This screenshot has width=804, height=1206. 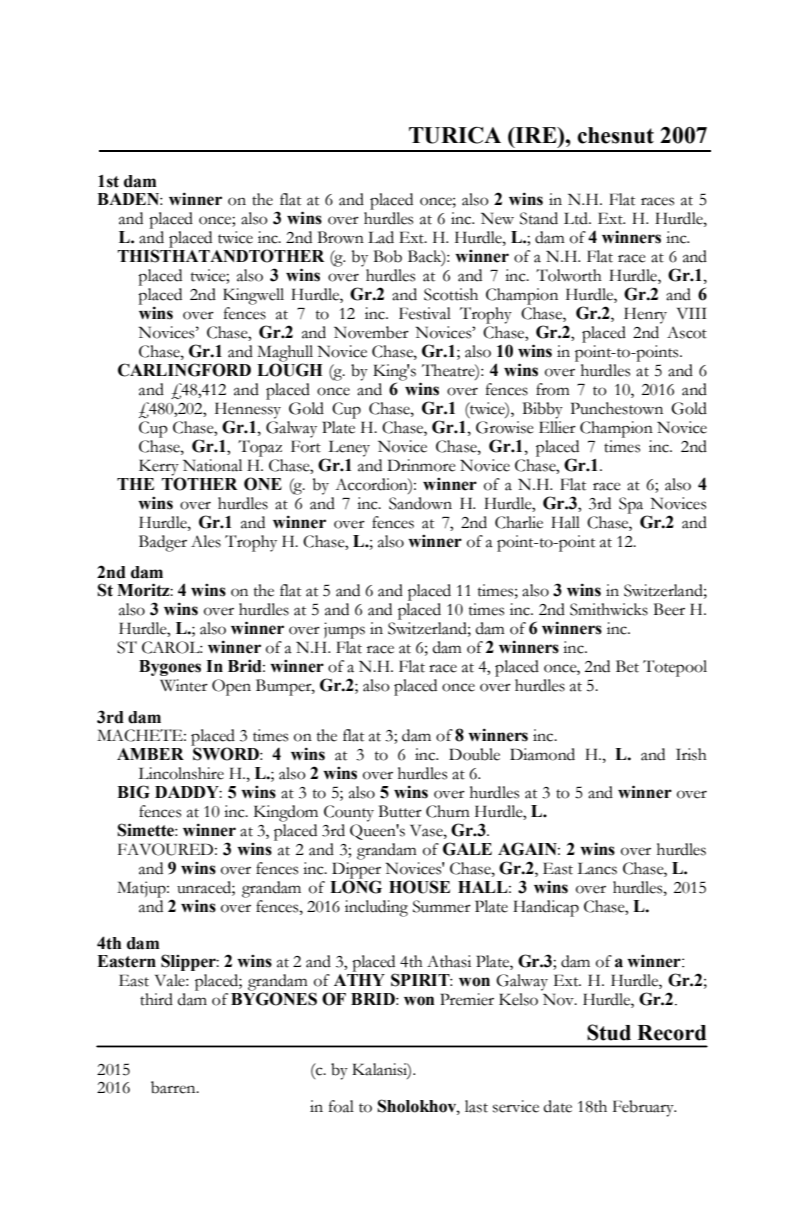 I want to click on Bob, so click(x=388, y=256).
